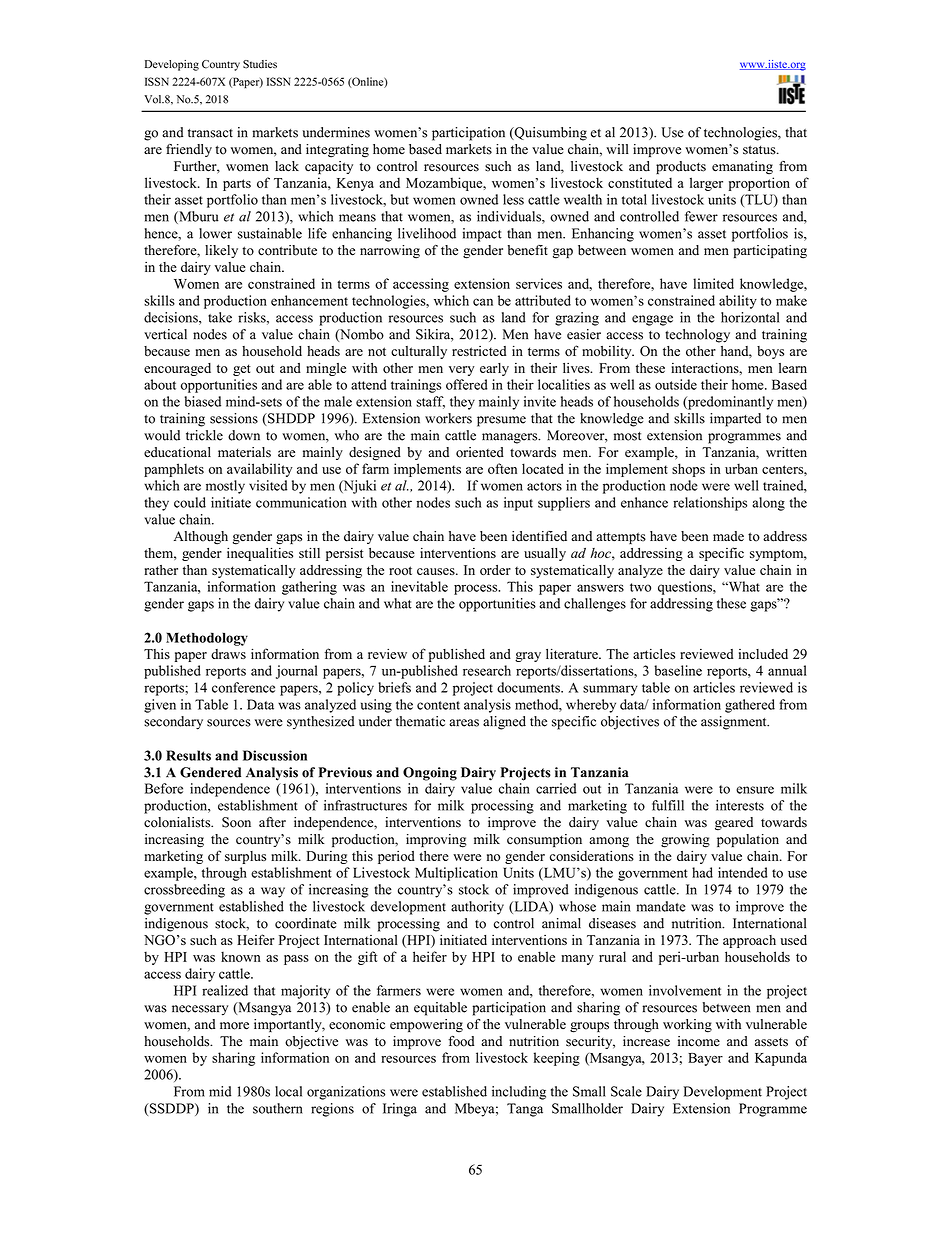  Describe the element at coordinates (483, 302) in the screenshot. I see `can` at that location.
